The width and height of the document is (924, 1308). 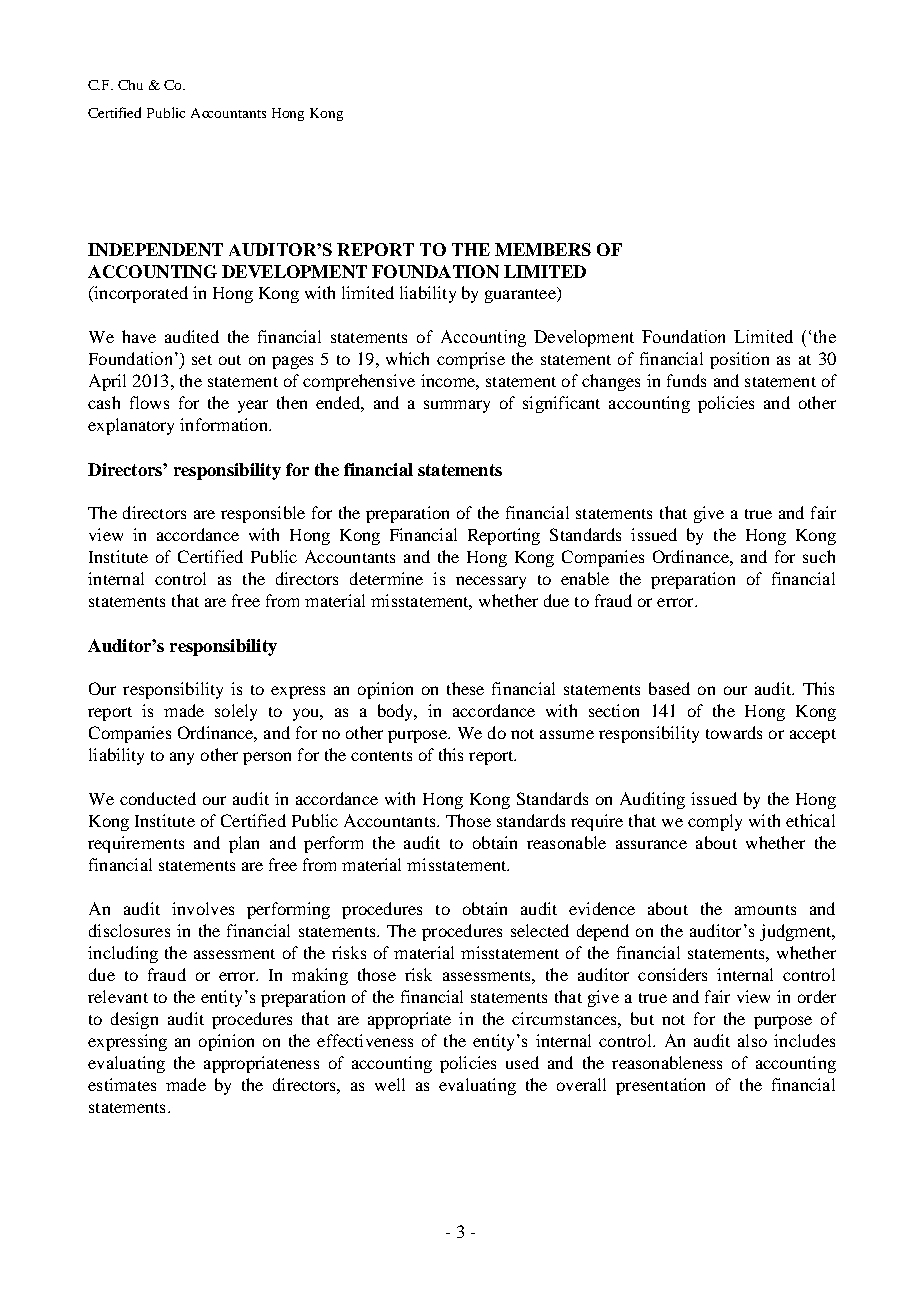 What do you see at coordinates (819, 556) in the document?
I see `such` at bounding box center [819, 556].
